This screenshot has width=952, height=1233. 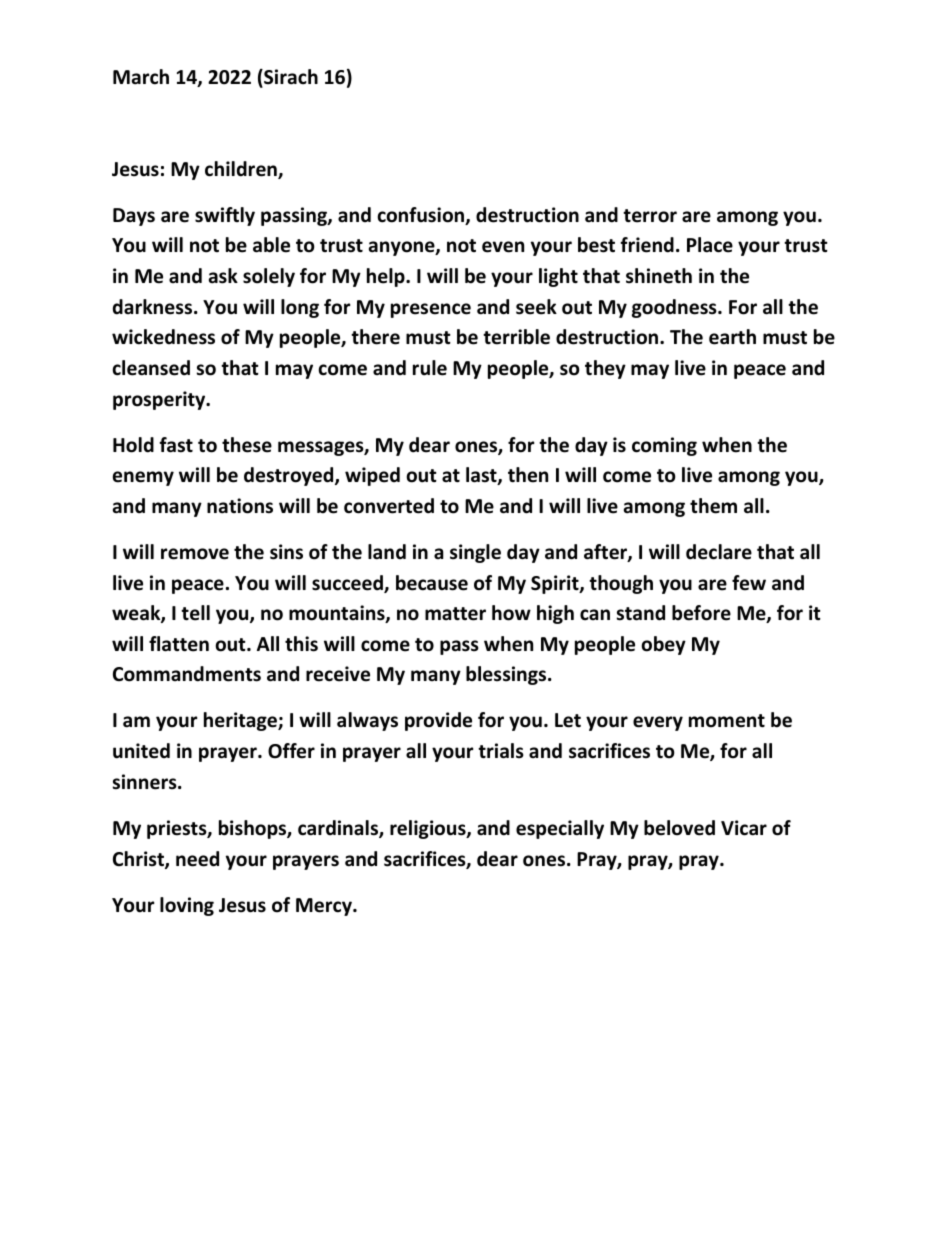 I want to click on religious, so click(x=429, y=829).
